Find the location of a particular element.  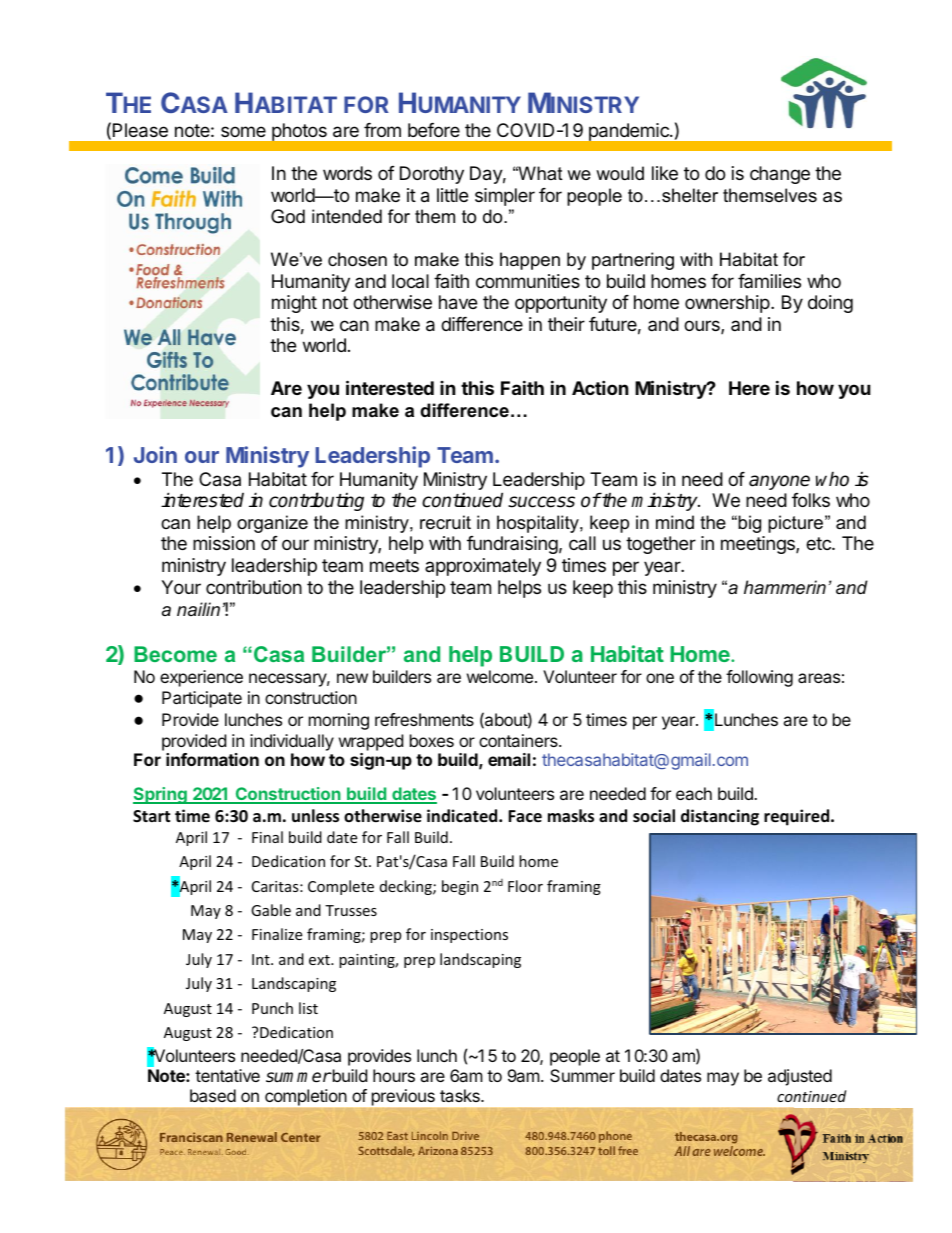

have is located at coordinates (458, 302).
